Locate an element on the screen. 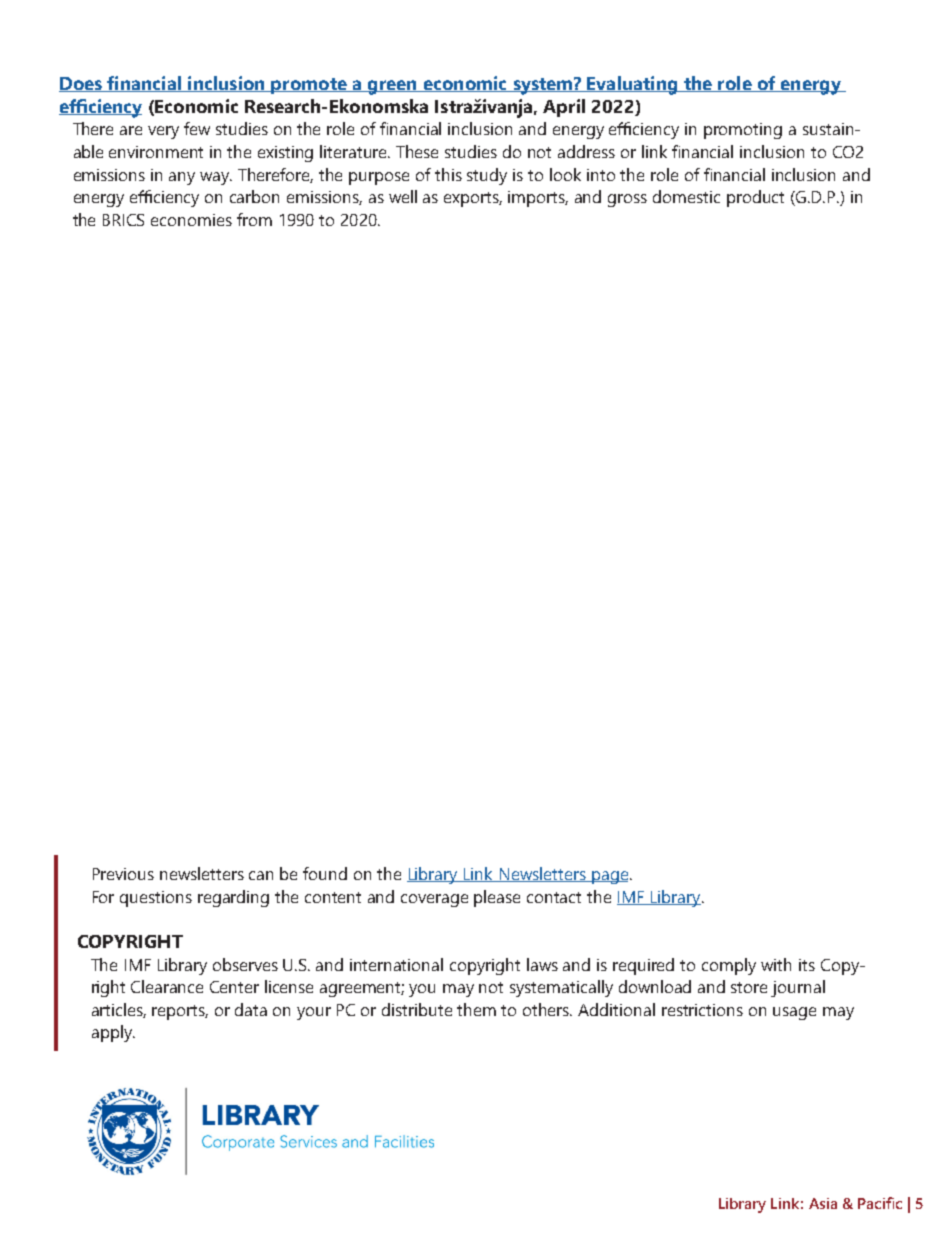 The image size is (952, 1233). please is located at coordinates (497, 898).
